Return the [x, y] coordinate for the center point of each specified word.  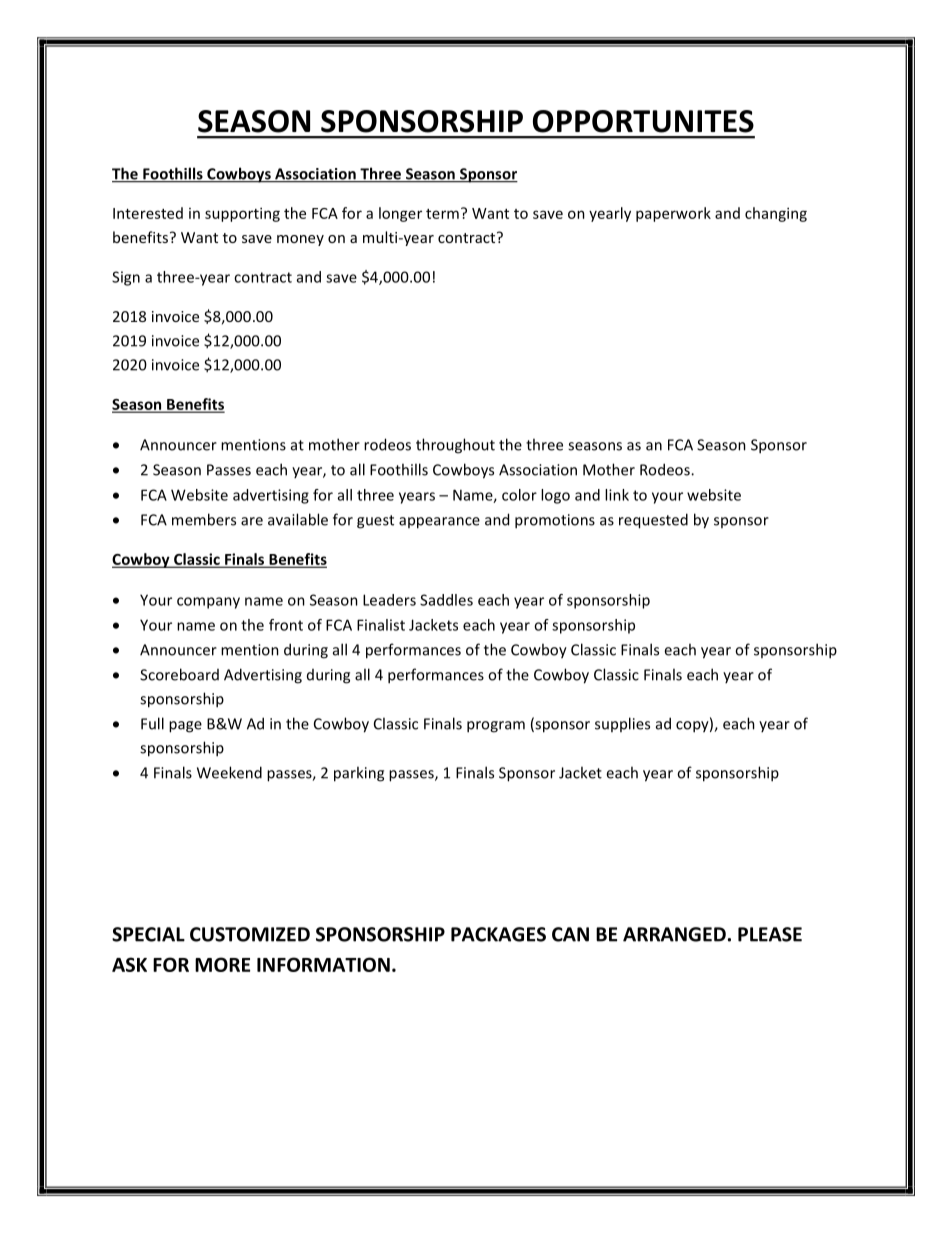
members [204, 519]
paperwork [673, 214]
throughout [455, 446]
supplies [622, 724]
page [185, 727]
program [496, 727]
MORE [222, 964]
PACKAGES [498, 934]
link [617, 495]
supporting [242, 214]
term [442, 214]
